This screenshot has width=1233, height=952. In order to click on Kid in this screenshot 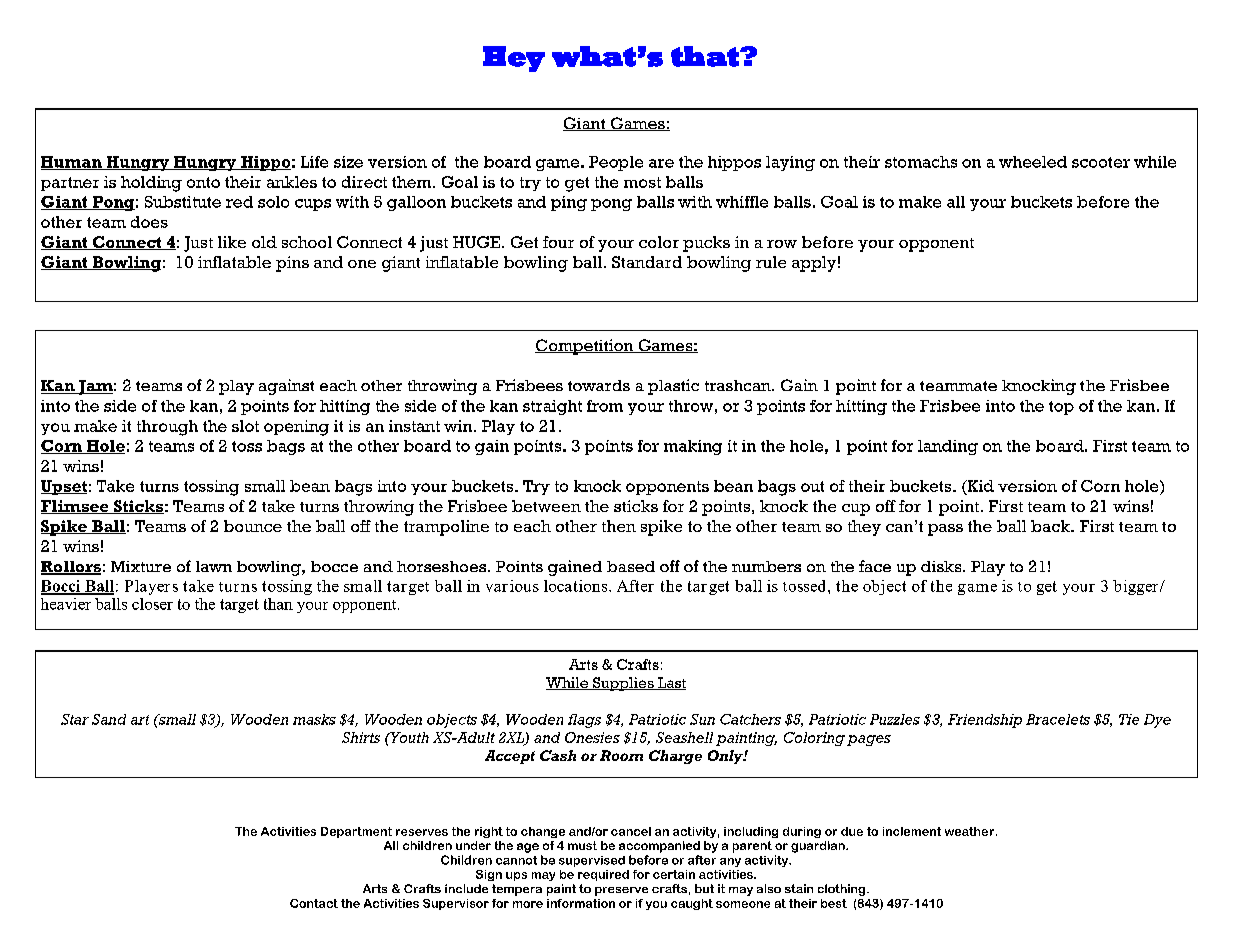, I will do `click(979, 487)`.
